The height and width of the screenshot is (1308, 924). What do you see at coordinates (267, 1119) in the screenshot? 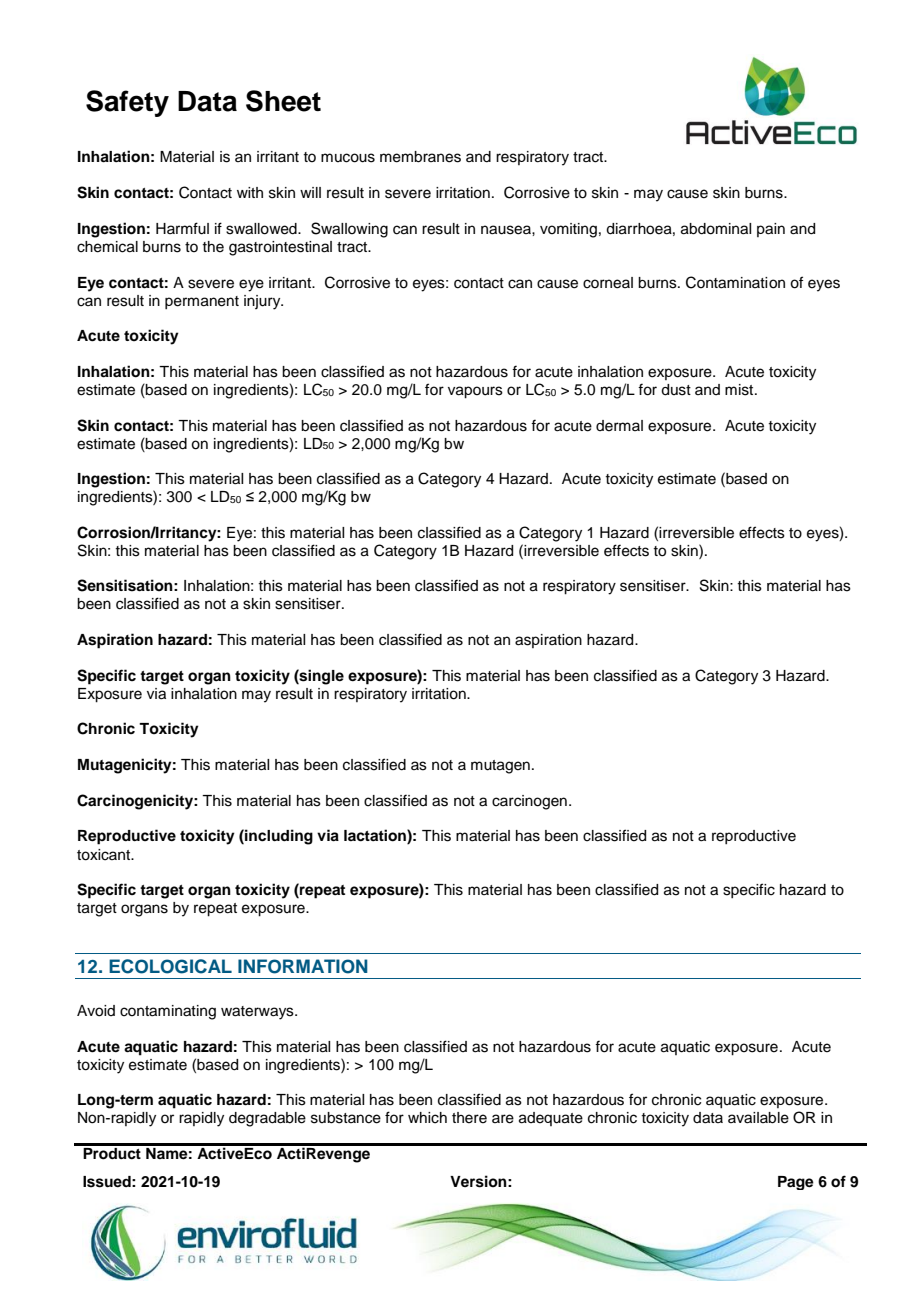
I see `degradable` at bounding box center [267, 1119].
